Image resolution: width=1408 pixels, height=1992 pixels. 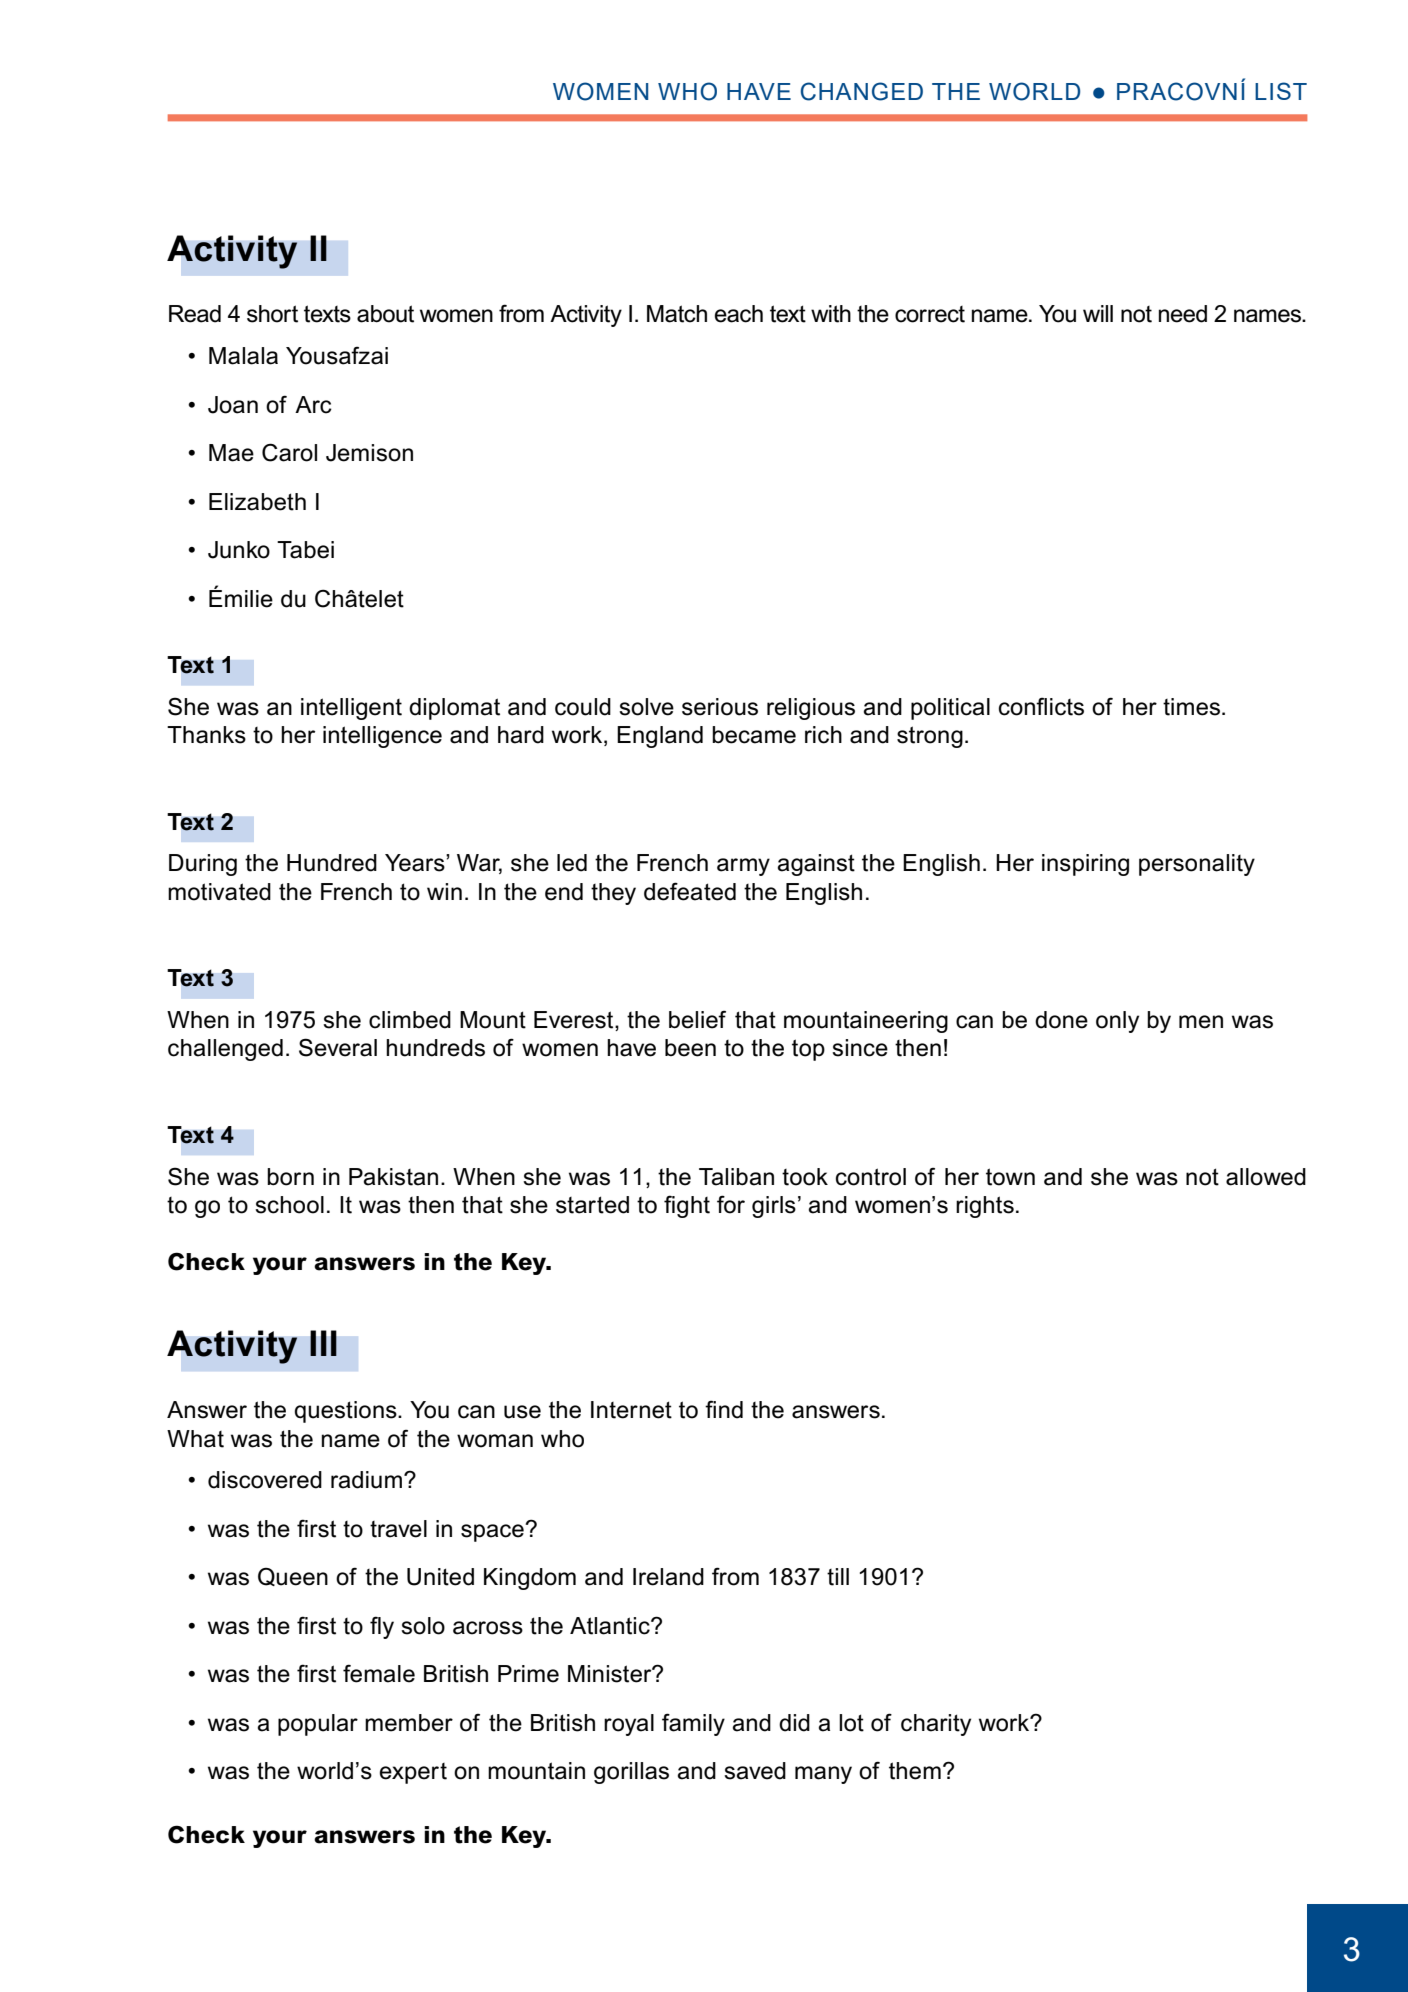 What do you see at coordinates (1197, 865) in the screenshot?
I see `personality` at bounding box center [1197, 865].
